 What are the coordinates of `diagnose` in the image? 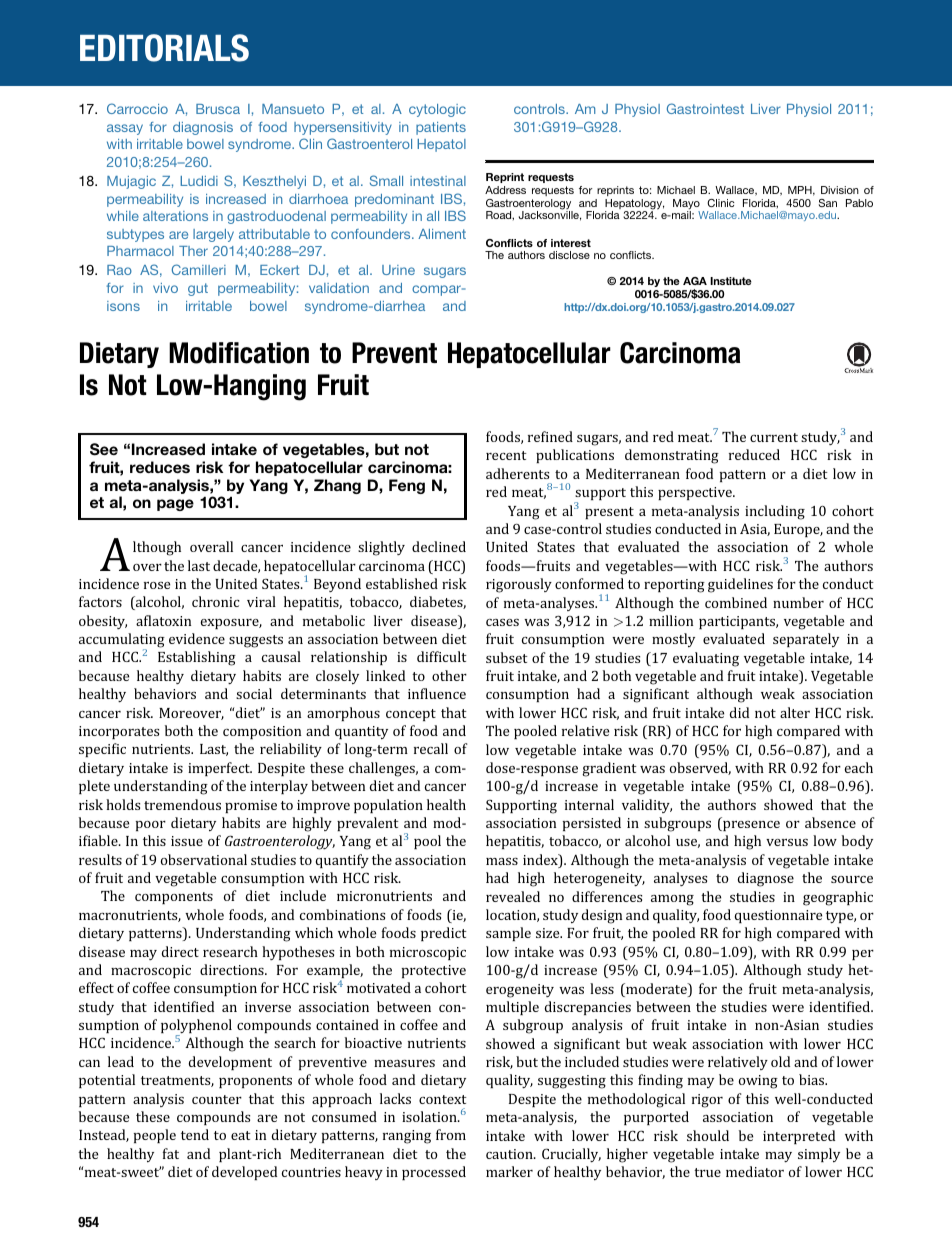 It's located at (766, 879).
